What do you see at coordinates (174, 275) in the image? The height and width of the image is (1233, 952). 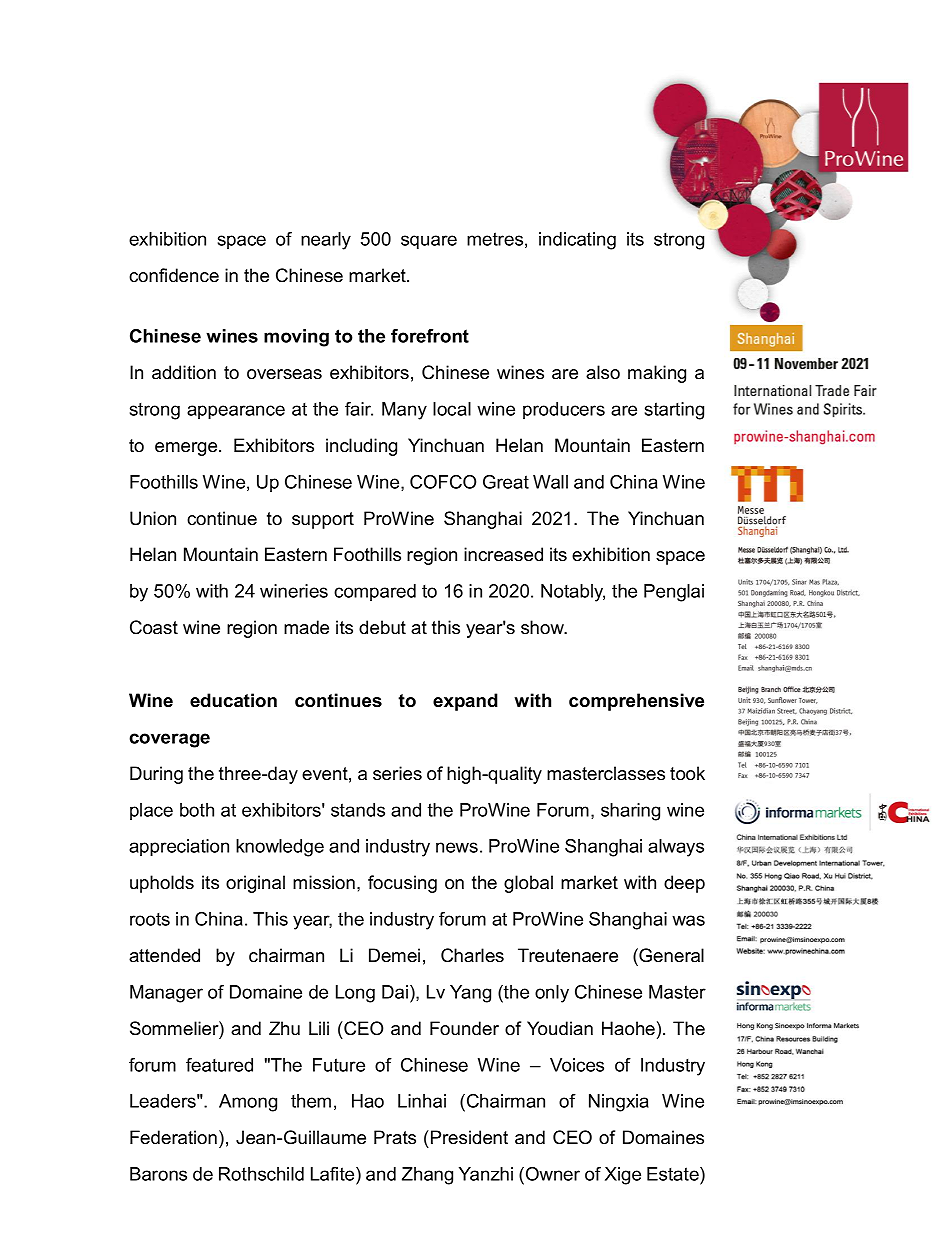 I see `confidence` at bounding box center [174, 275].
